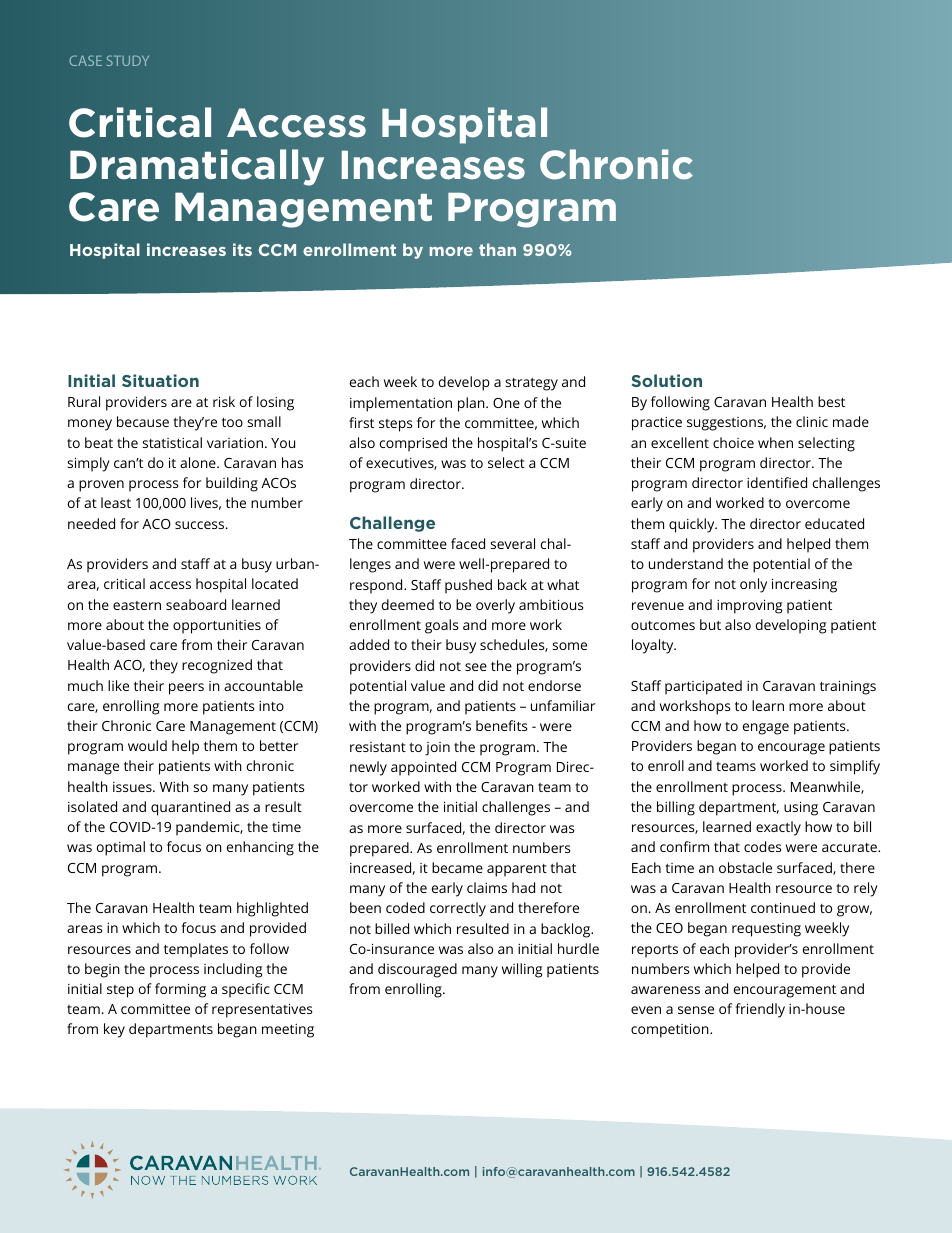 This screenshot has height=1233, width=952. I want to click on least, so click(116, 502).
